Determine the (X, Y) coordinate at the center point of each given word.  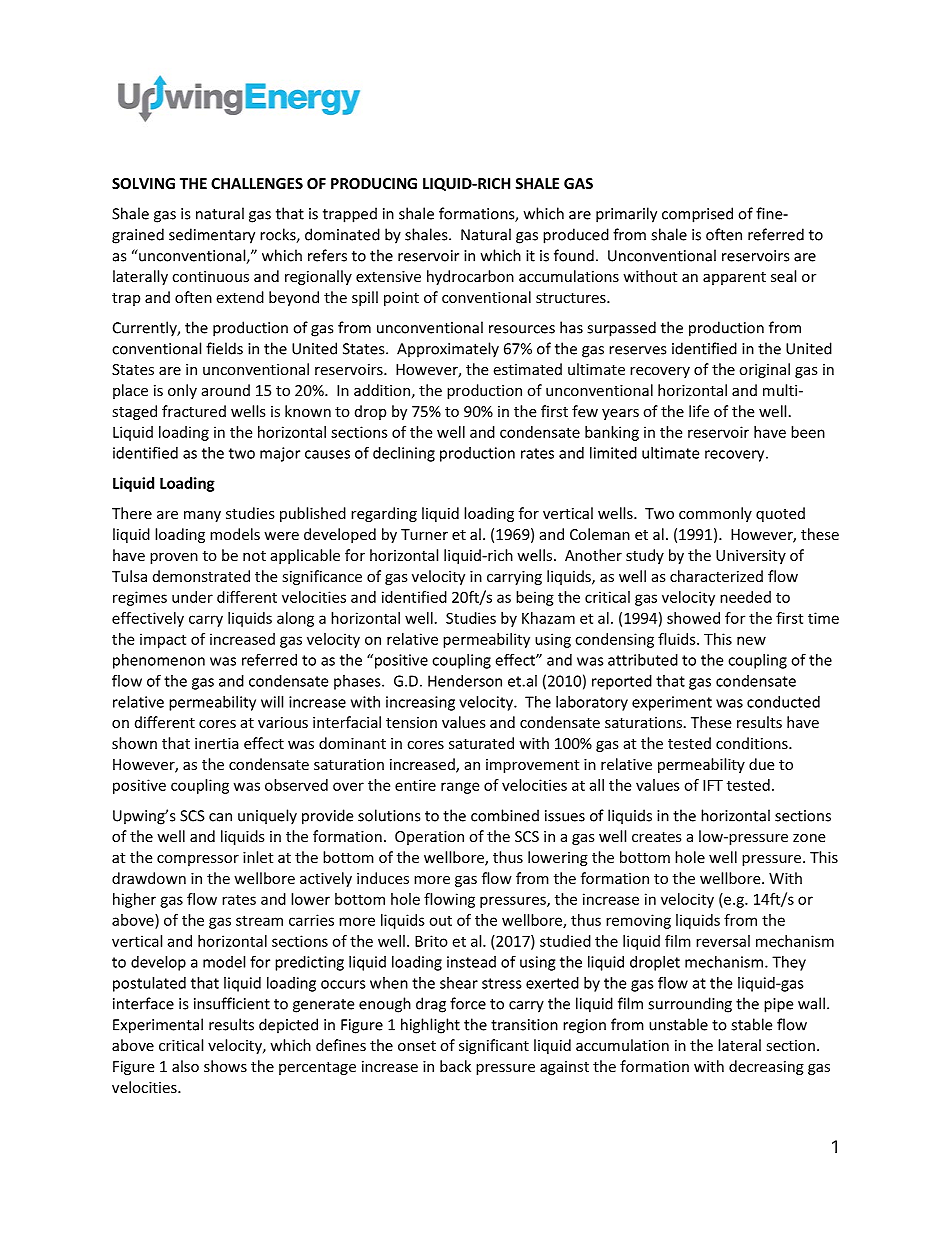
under (192, 597)
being (535, 598)
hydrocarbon (470, 277)
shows (225, 1066)
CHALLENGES (257, 183)
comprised (697, 215)
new (751, 640)
